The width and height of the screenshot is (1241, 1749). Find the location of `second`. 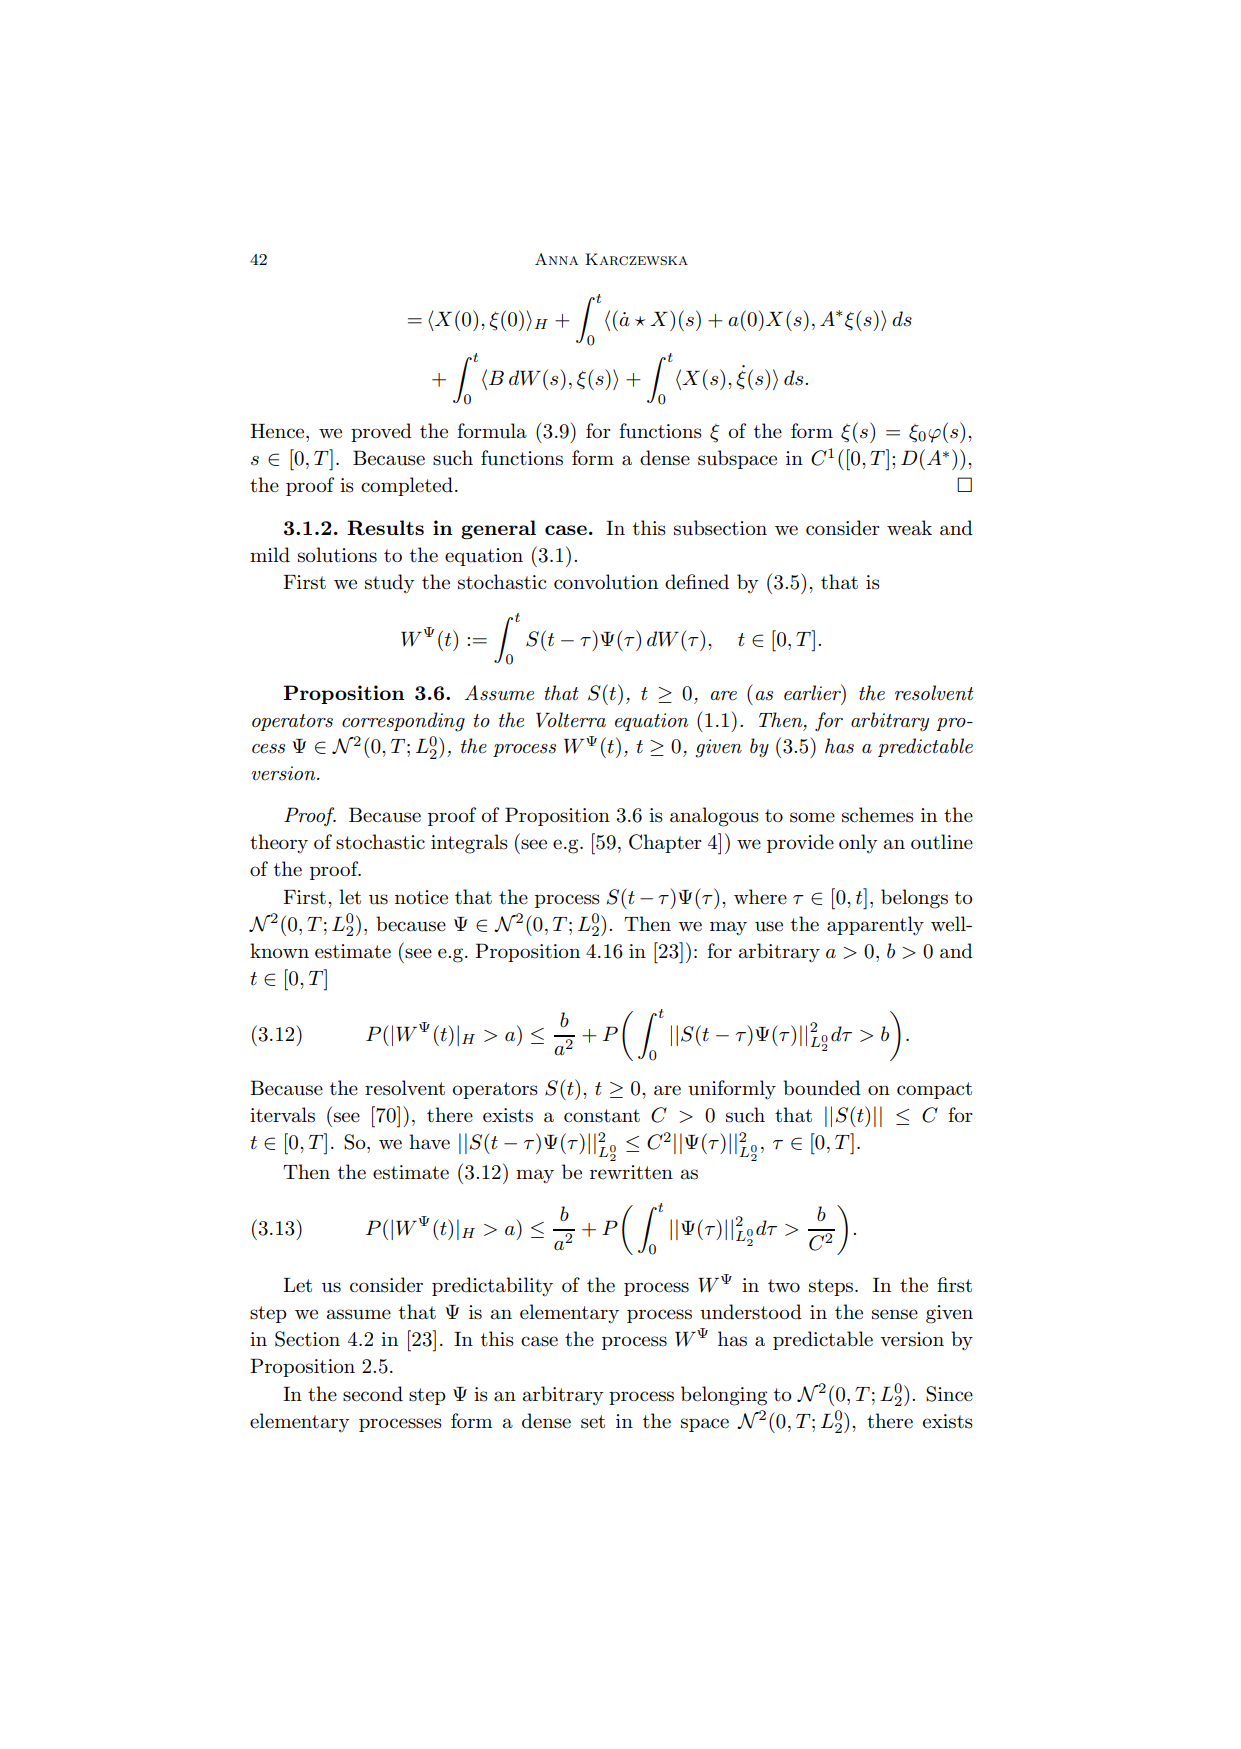

second is located at coordinates (373, 1394).
